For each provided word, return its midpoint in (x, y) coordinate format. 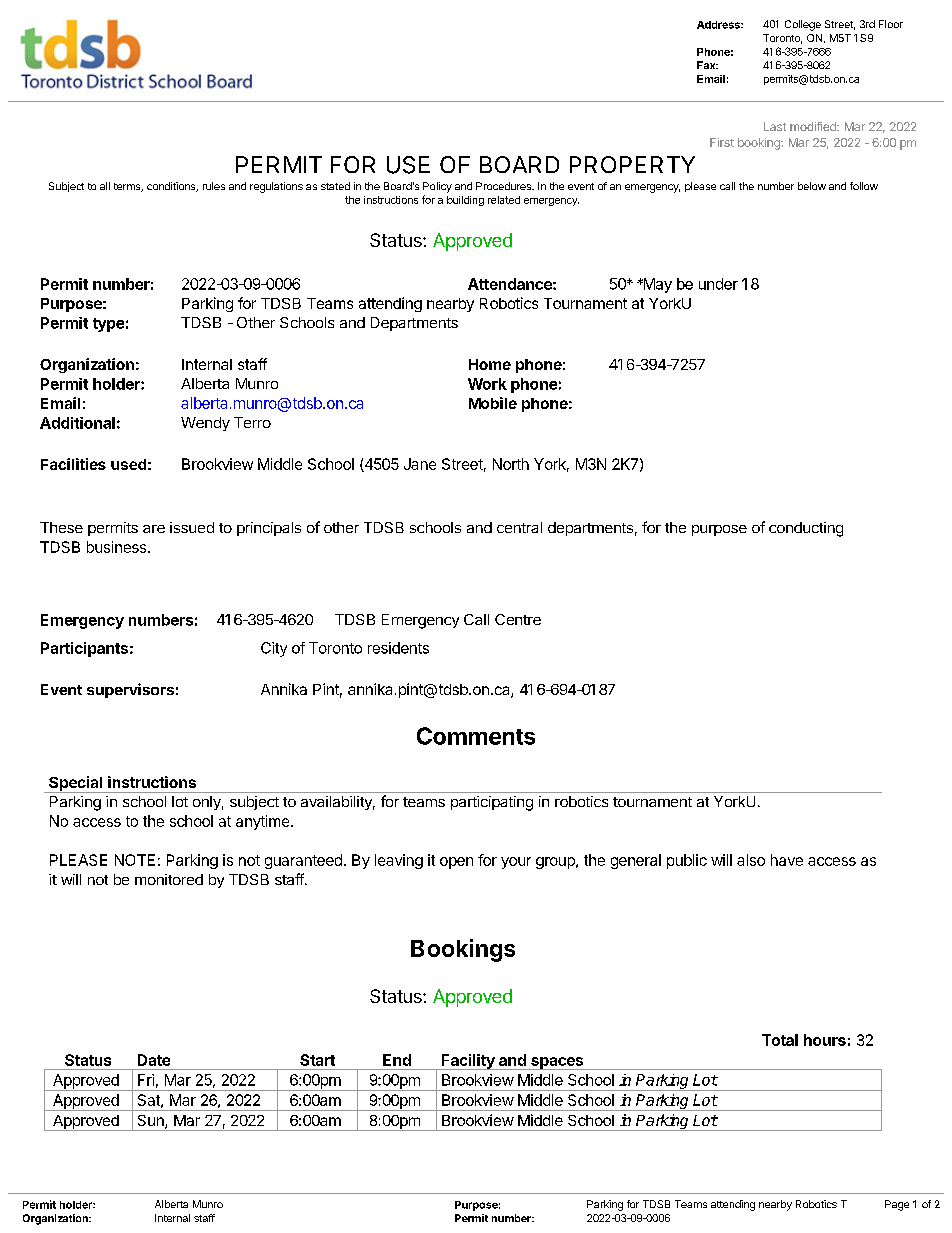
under (718, 284)
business (118, 547)
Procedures (504, 186)
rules (214, 186)
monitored (169, 879)
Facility (468, 1062)
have (787, 860)
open (456, 863)
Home (490, 364)
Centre (518, 619)
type (108, 325)
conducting (806, 529)
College (803, 25)
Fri (146, 1080)
